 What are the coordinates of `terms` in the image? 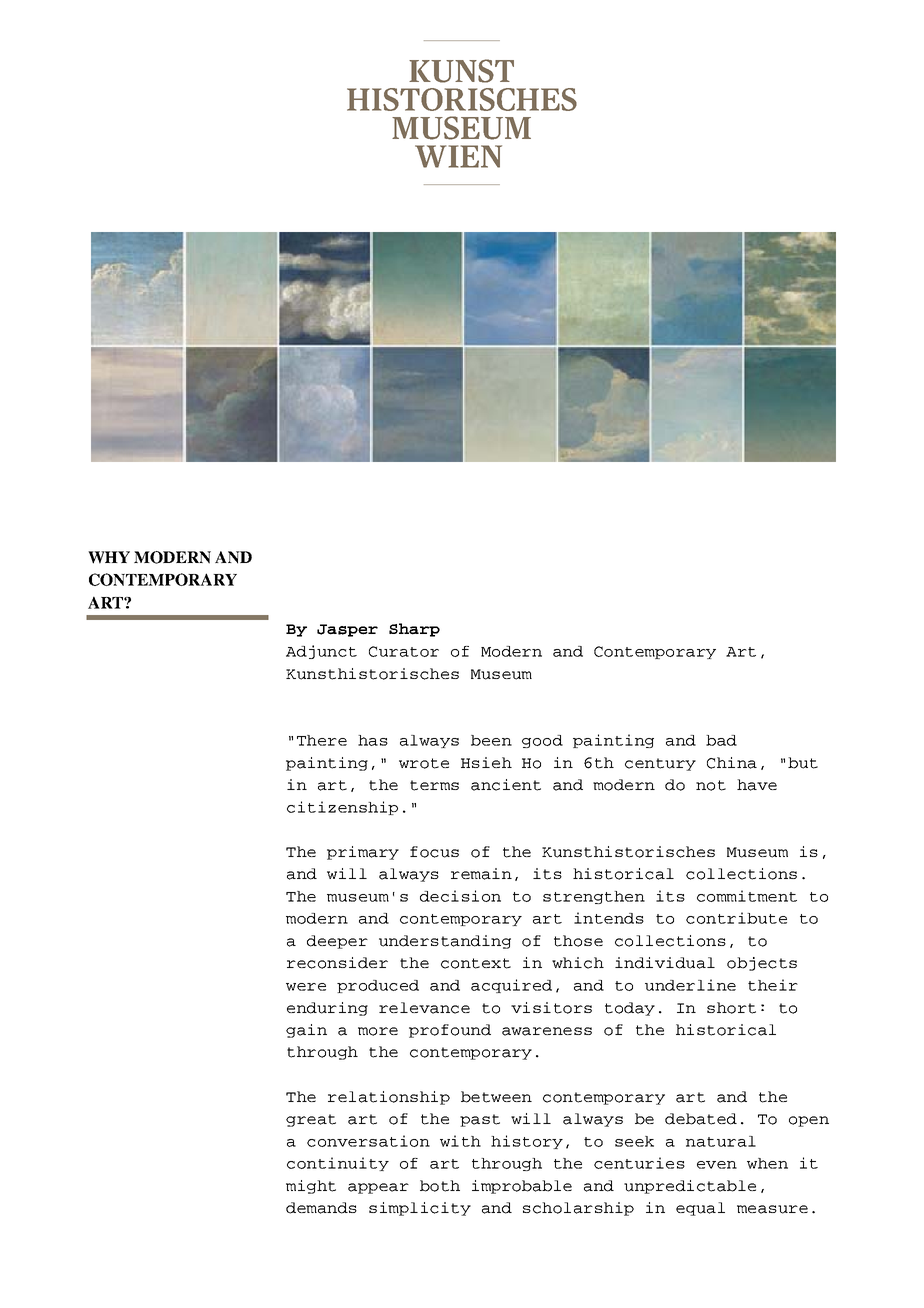 It's located at (434, 785).
